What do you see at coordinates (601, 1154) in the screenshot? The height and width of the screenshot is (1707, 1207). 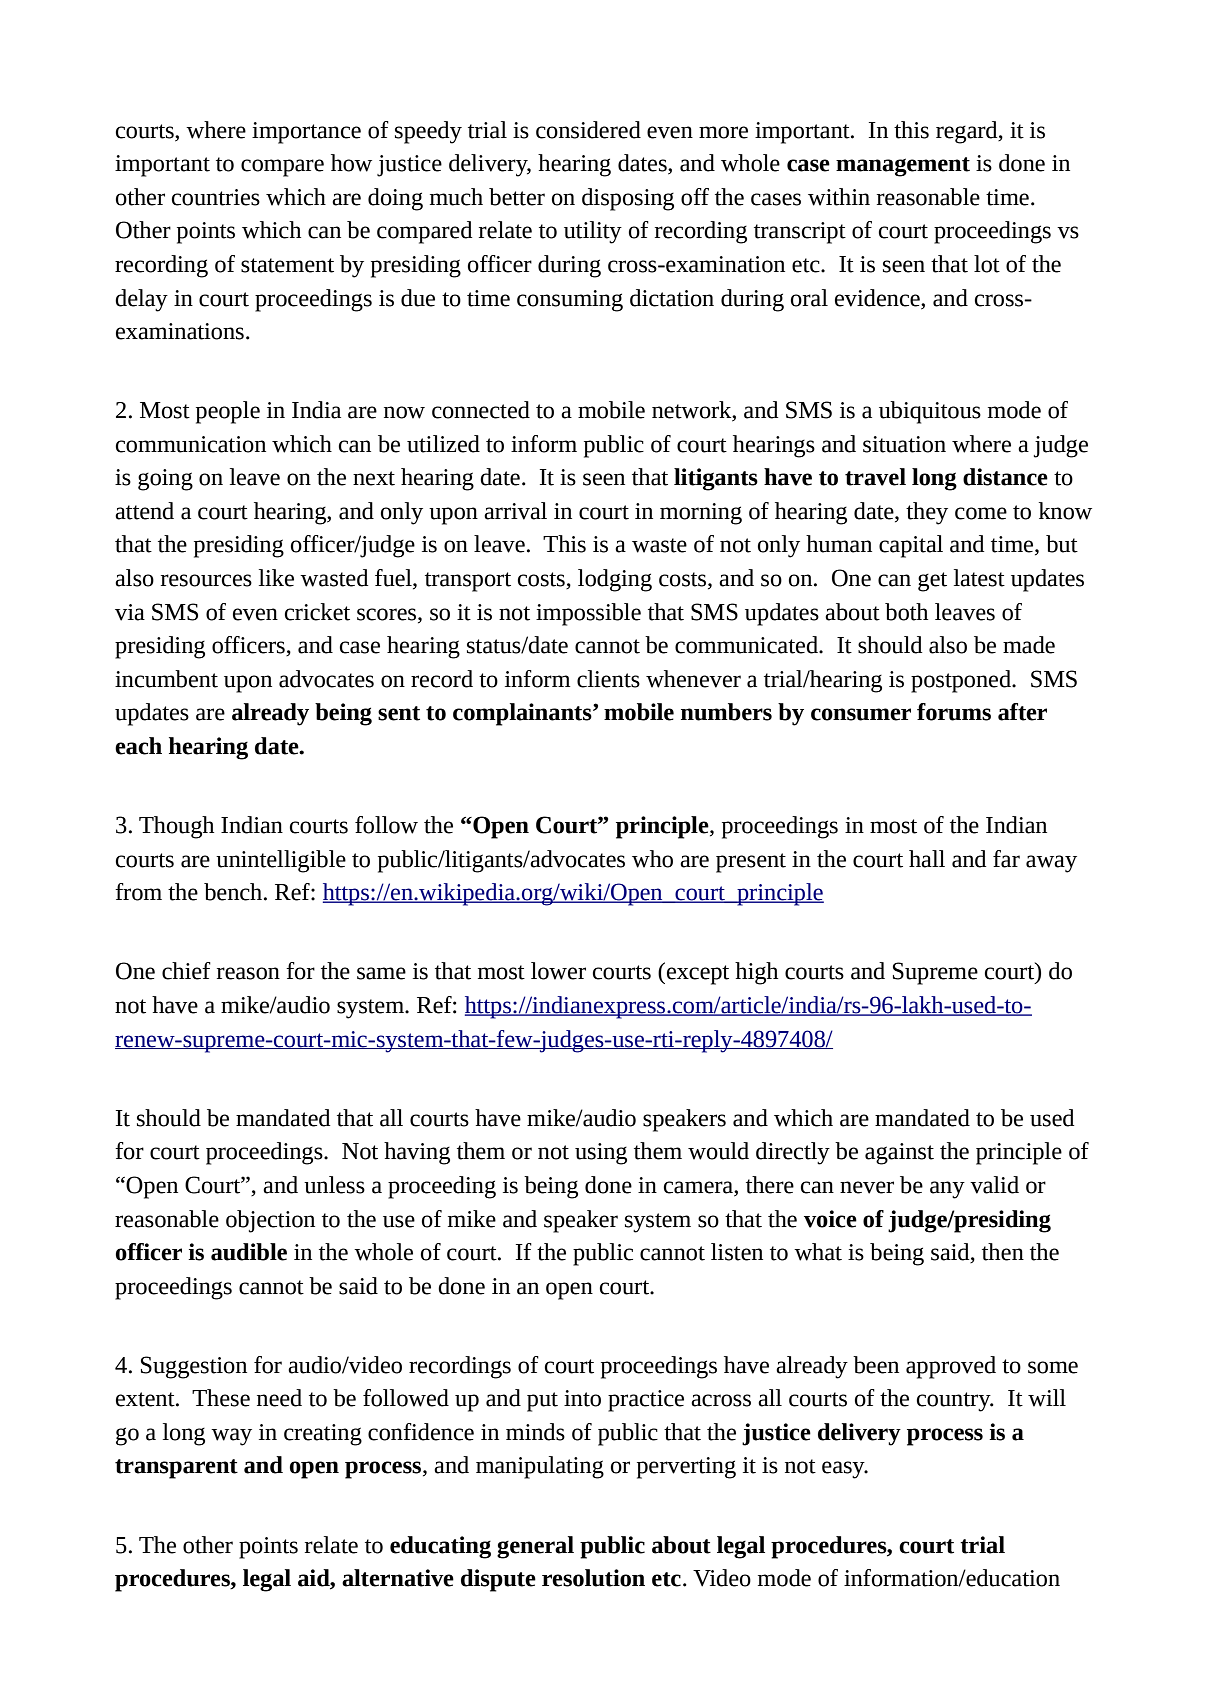 I see `using` at bounding box center [601, 1154].
